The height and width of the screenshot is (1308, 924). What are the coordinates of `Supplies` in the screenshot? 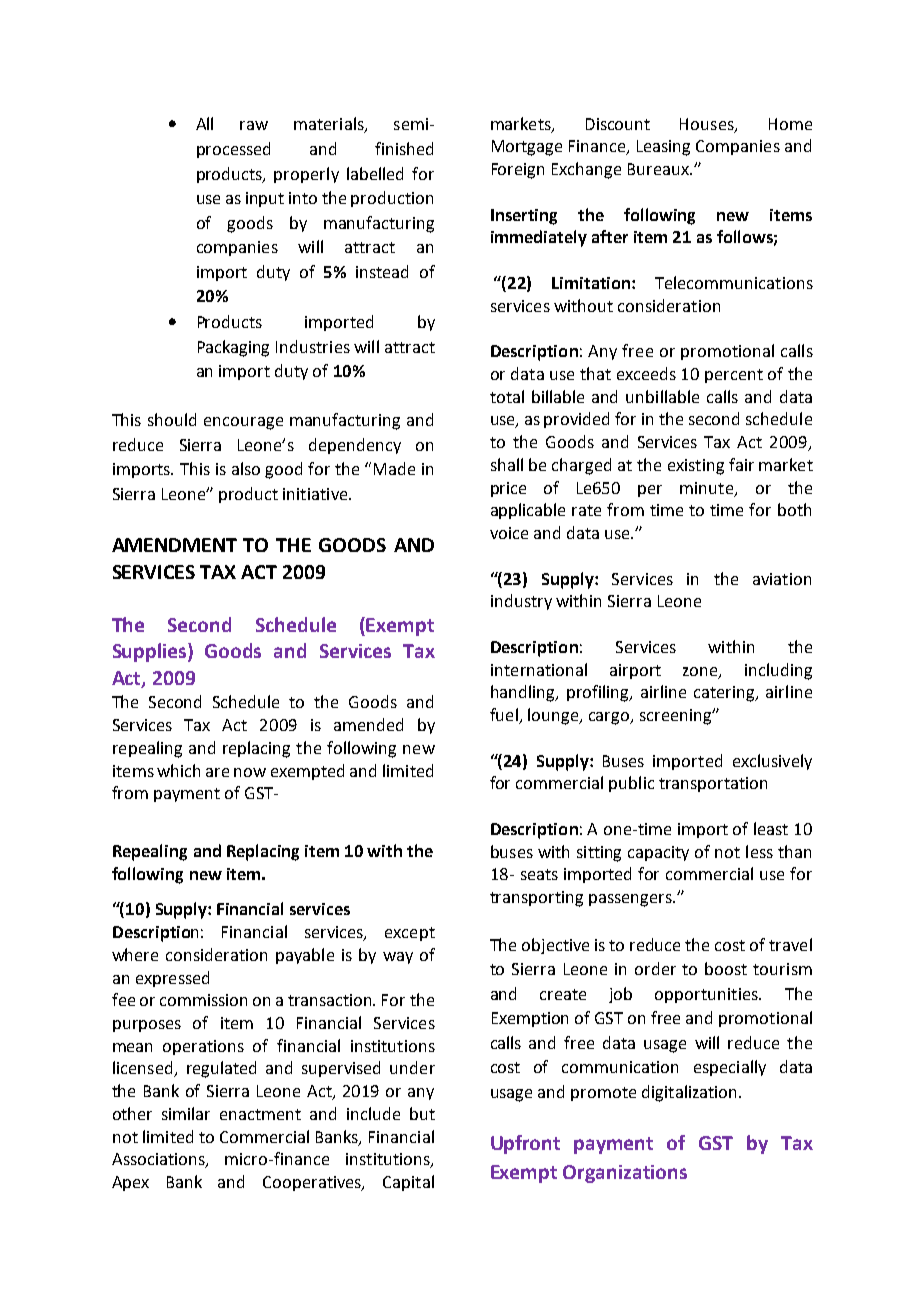 It's located at (151, 652).
